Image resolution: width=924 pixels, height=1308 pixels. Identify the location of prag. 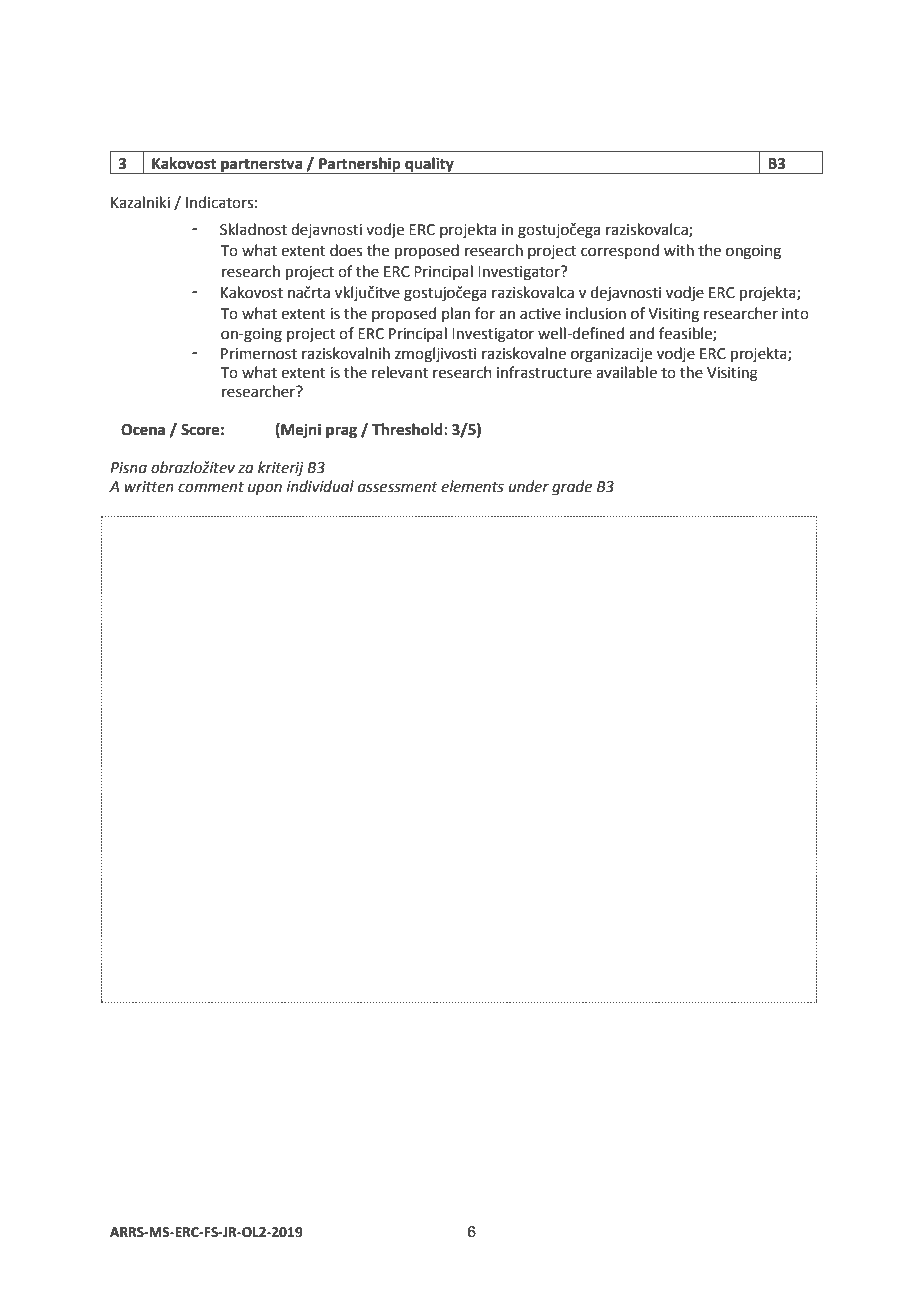
(341, 432).
